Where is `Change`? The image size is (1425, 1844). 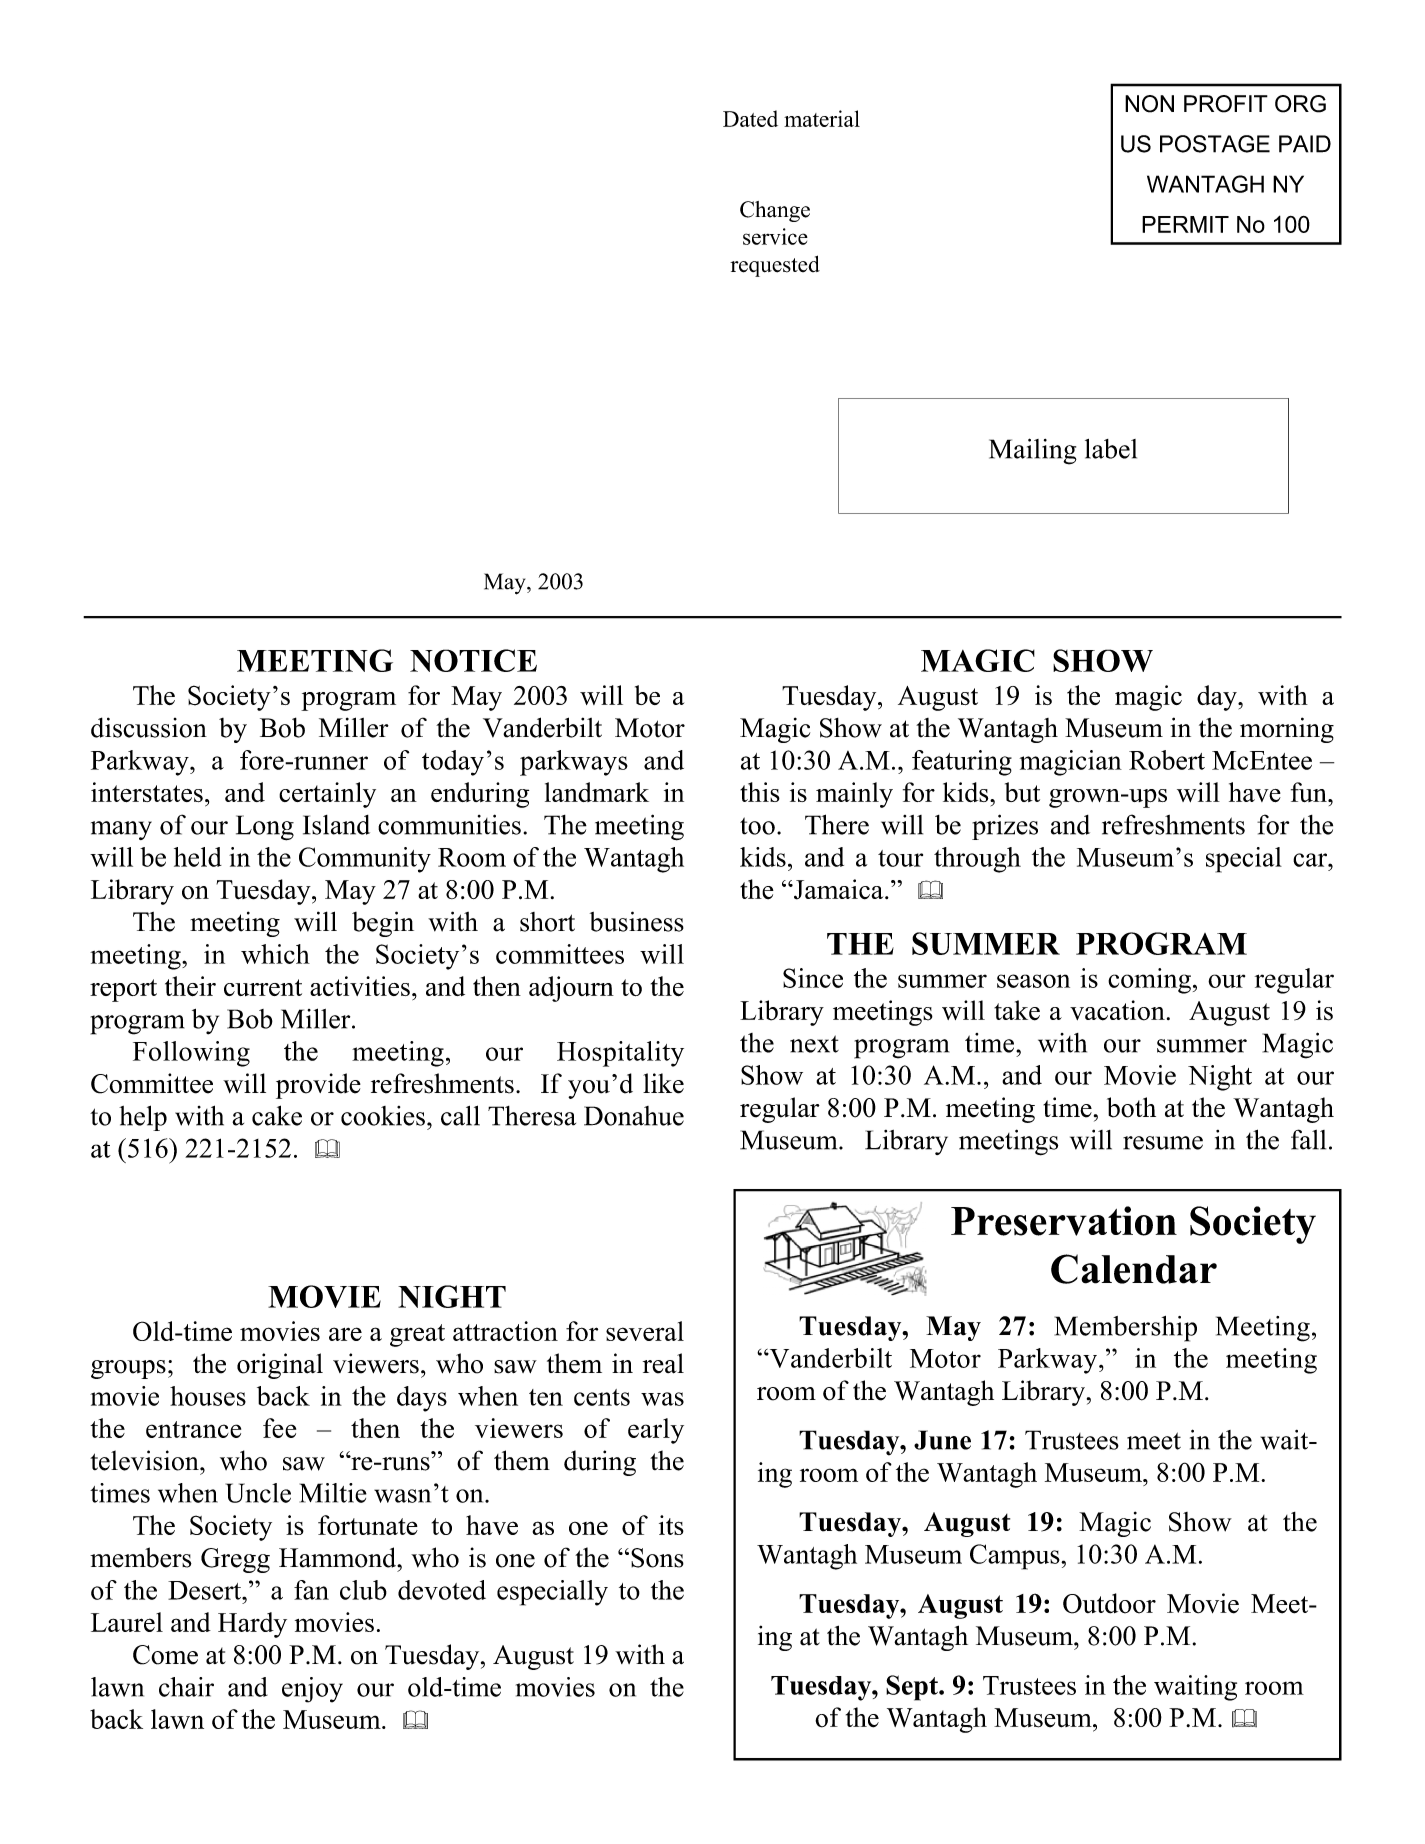
Change is located at coordinates (775, 211).
